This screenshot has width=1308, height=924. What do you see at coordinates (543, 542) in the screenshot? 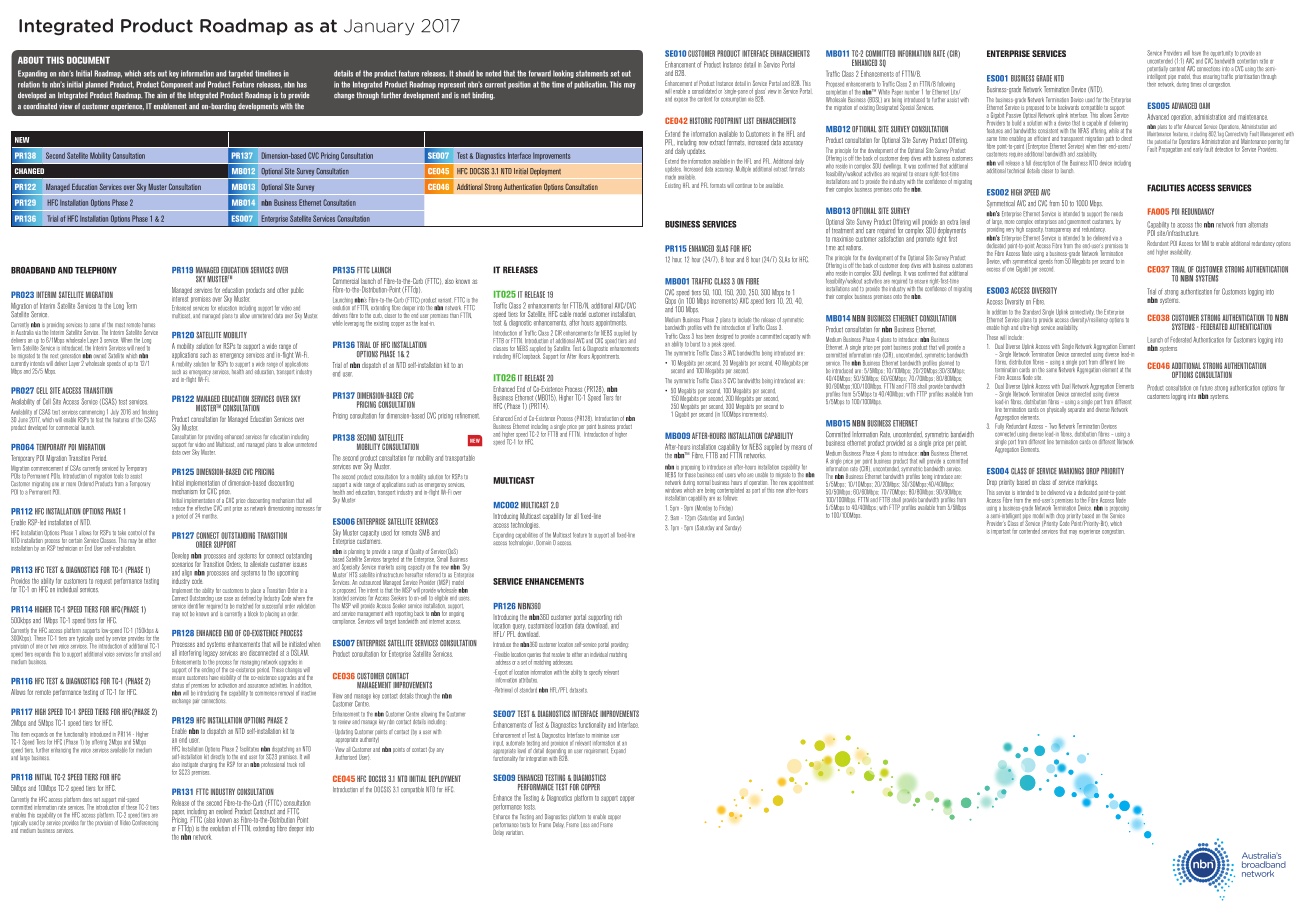
I see `Domain` at bounding box center [543, 542].
